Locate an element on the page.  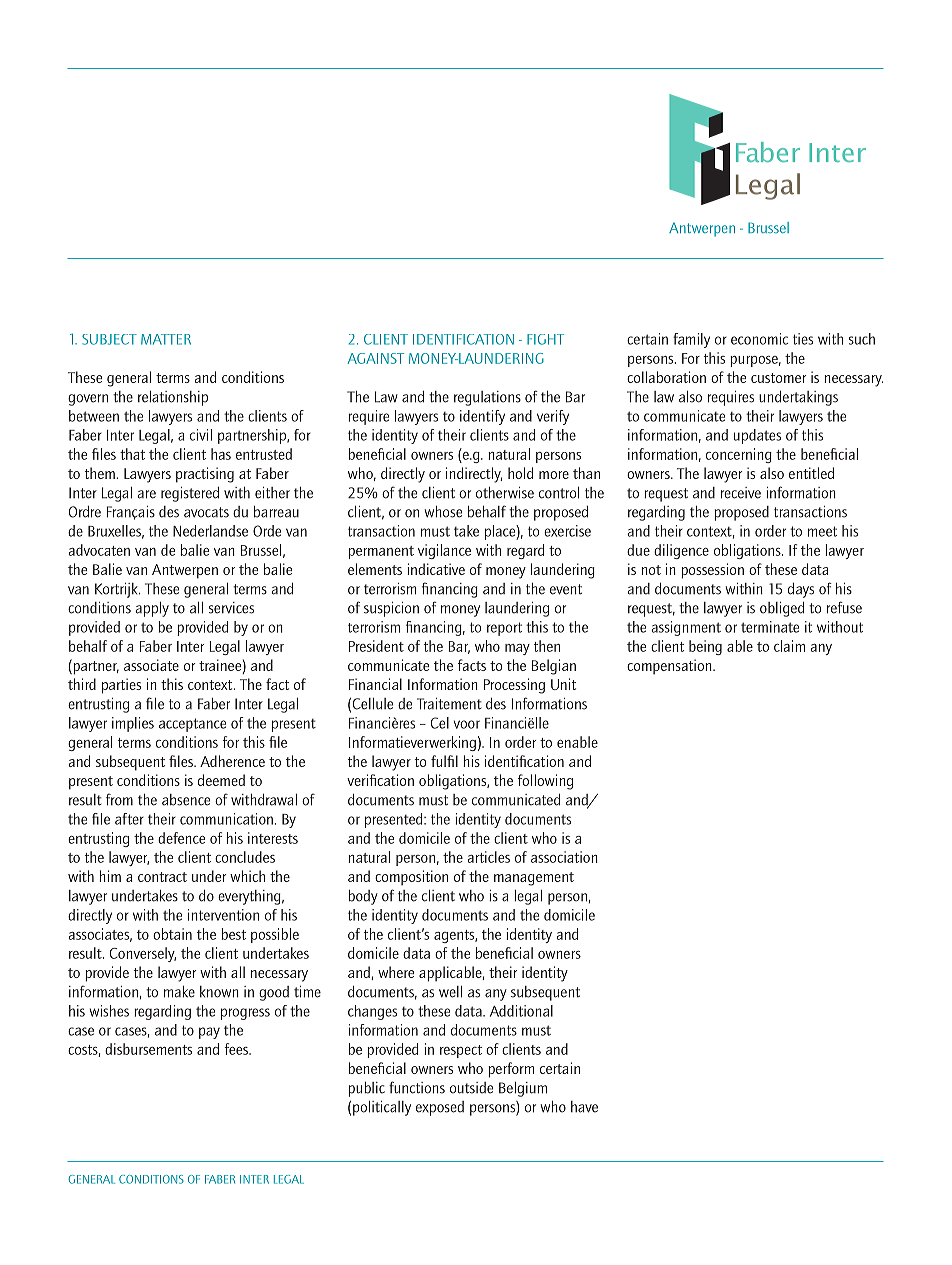
association is located at coordinates (564, 857).
